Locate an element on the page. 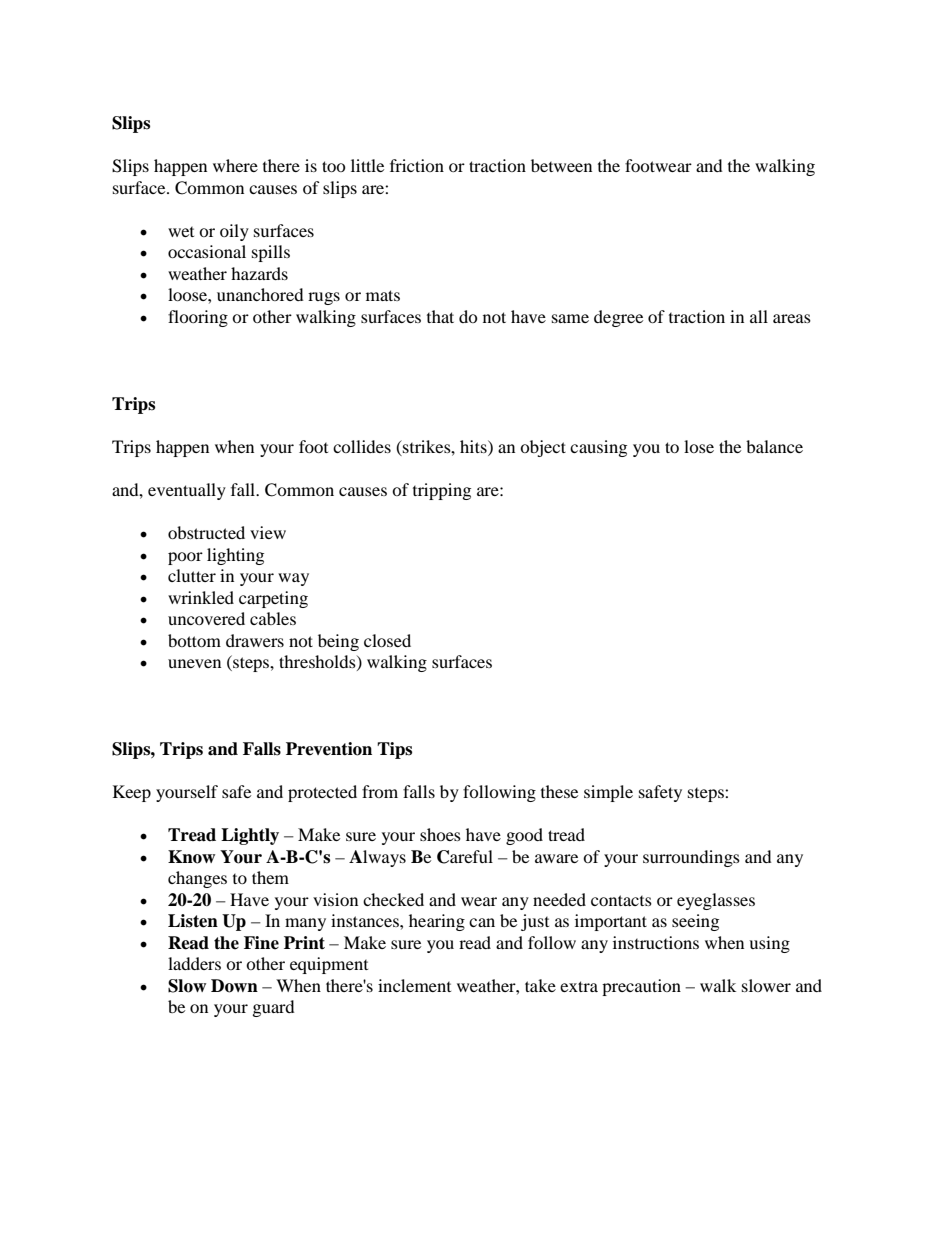 This document has width=952, height=1233. precaution is located at coordinates (641, 987).
